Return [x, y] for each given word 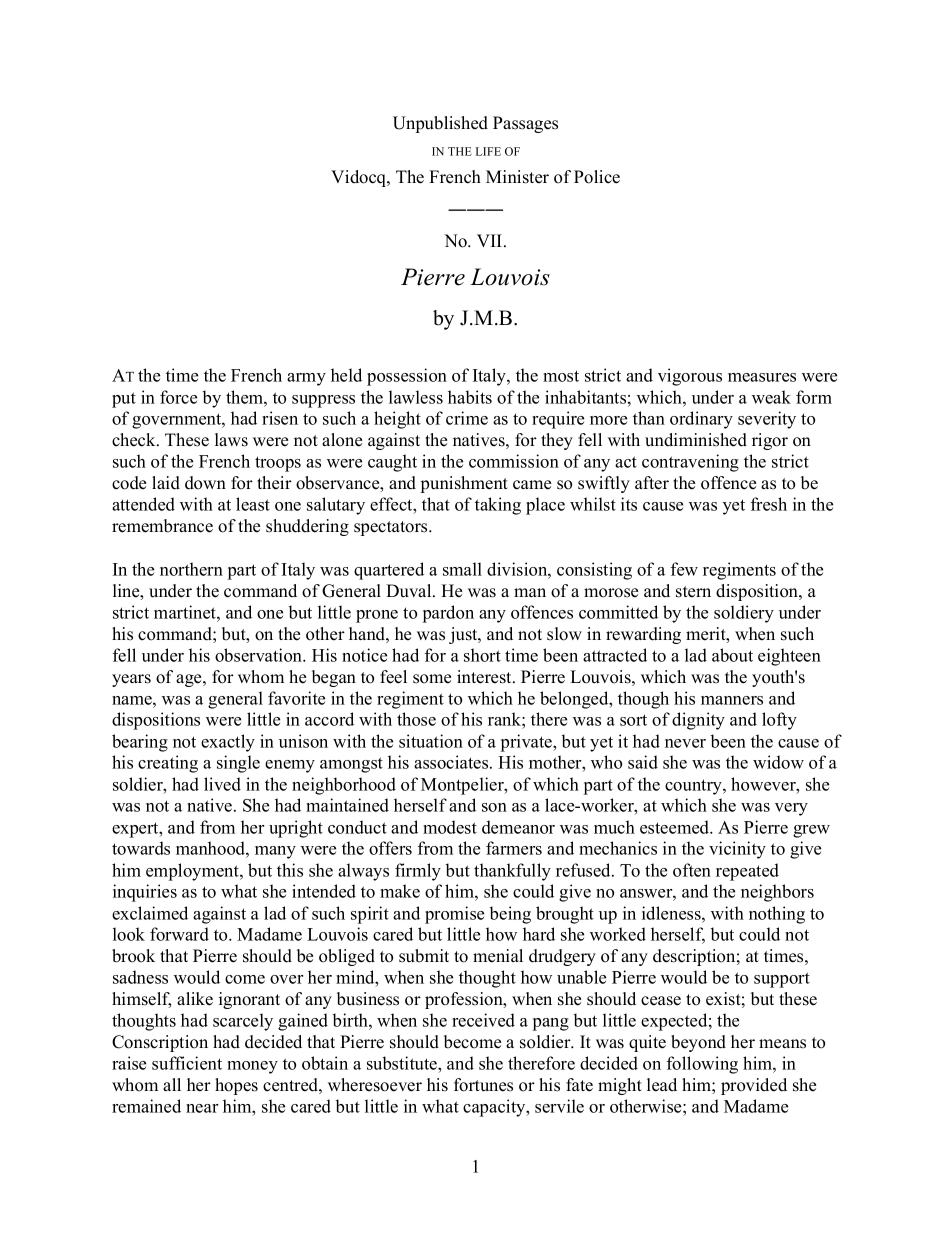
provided [754, 1086]
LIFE [488, 151]
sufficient [187, 1063]
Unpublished [440, 124]
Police [597, 177]
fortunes [483, 1085]
